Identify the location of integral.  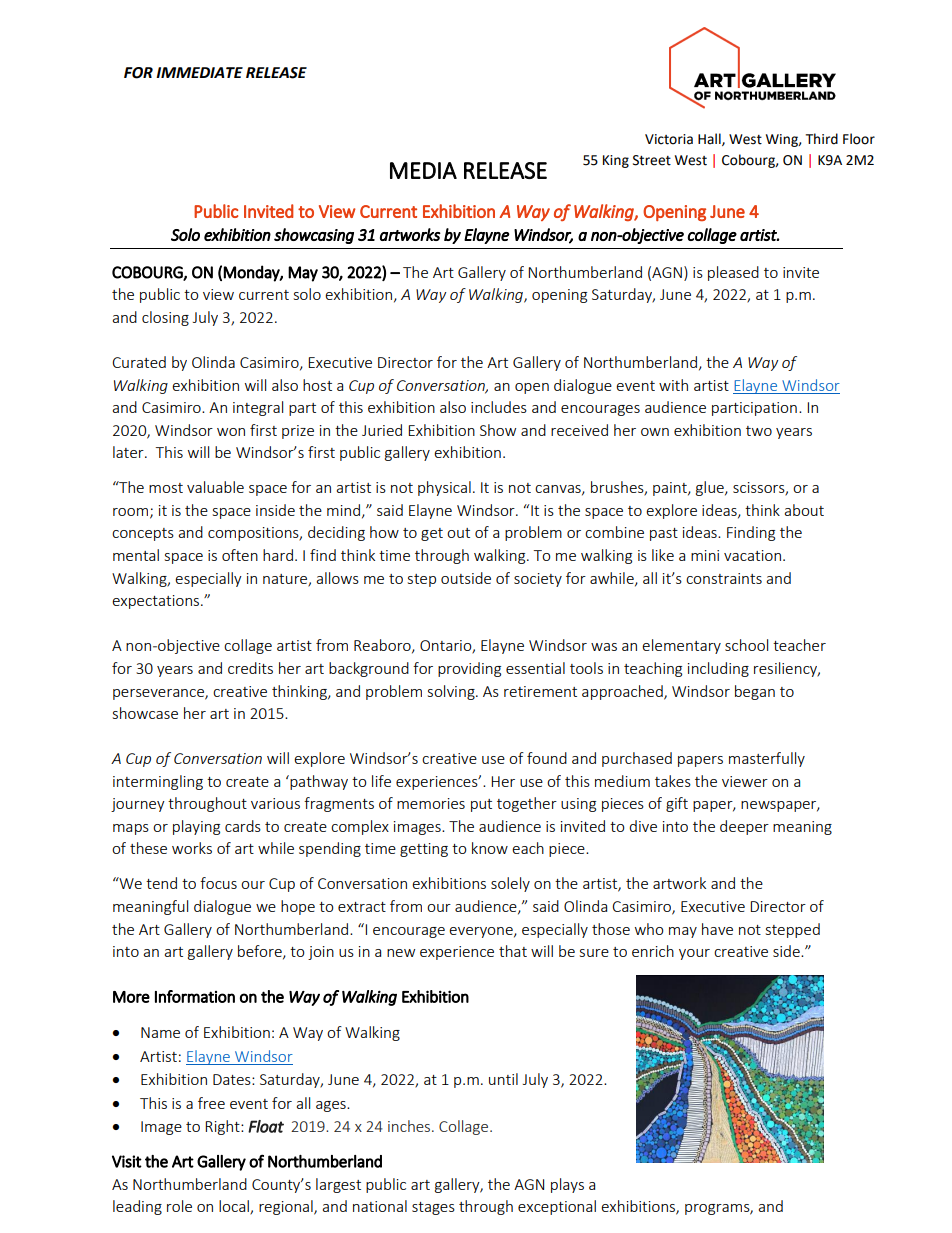
(258, 408).
